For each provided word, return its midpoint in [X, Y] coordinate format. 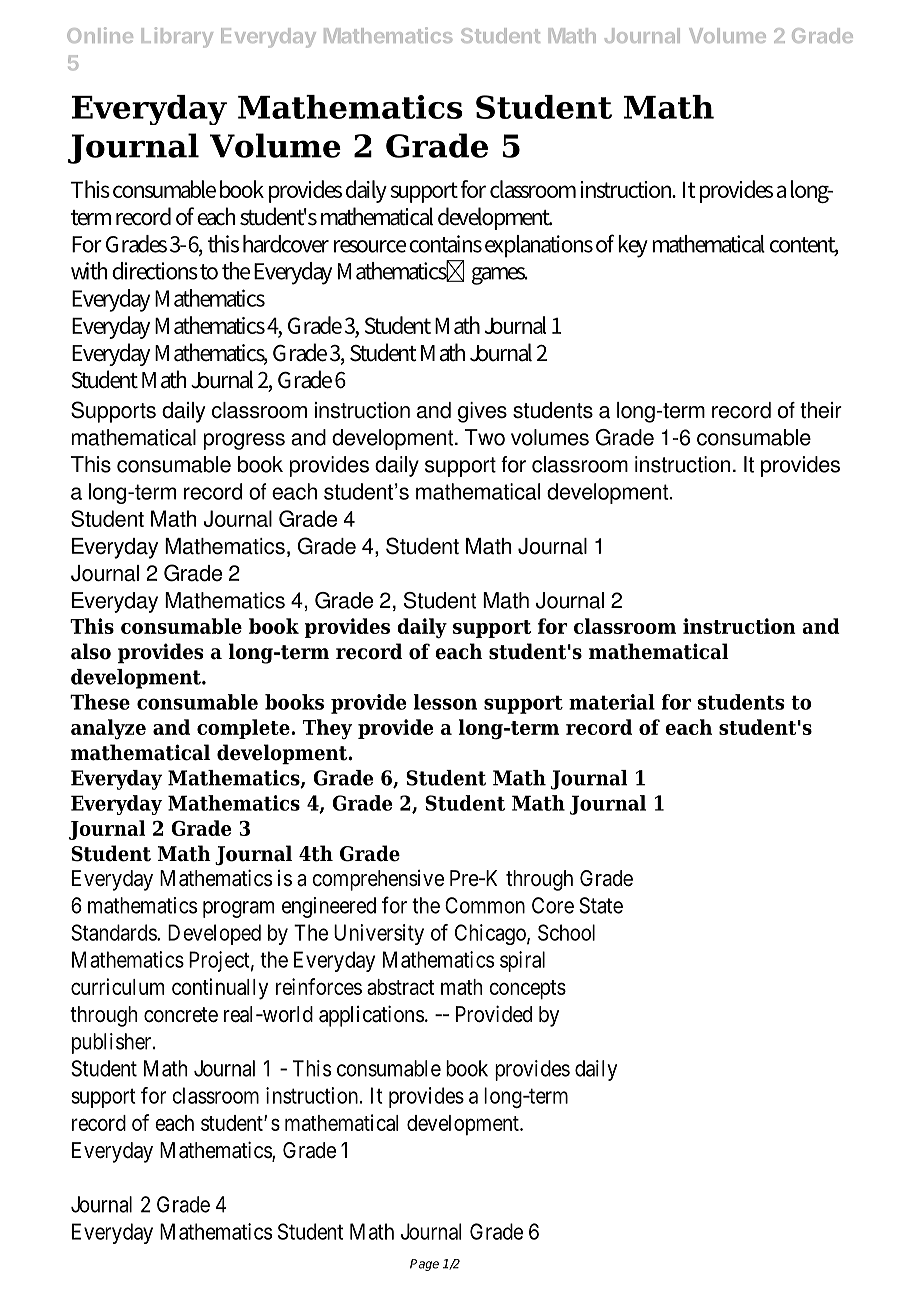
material [612, 702]
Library [177, 37]
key [633, 246]
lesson [445, 702]
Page [424, 1265]
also [91, 651]
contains [445, 244]
